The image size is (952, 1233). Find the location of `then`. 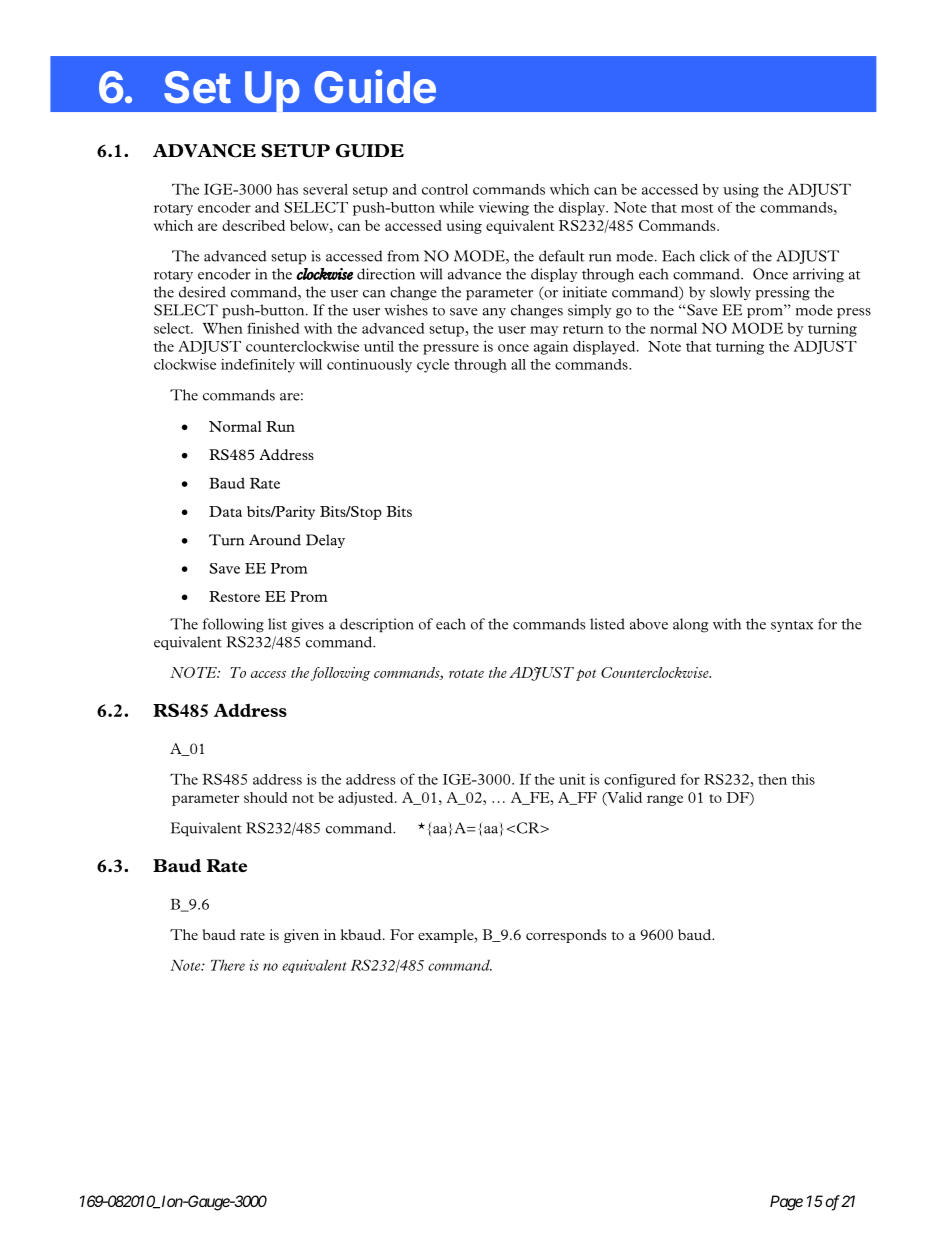

then is located at coordinates (772, 779).
